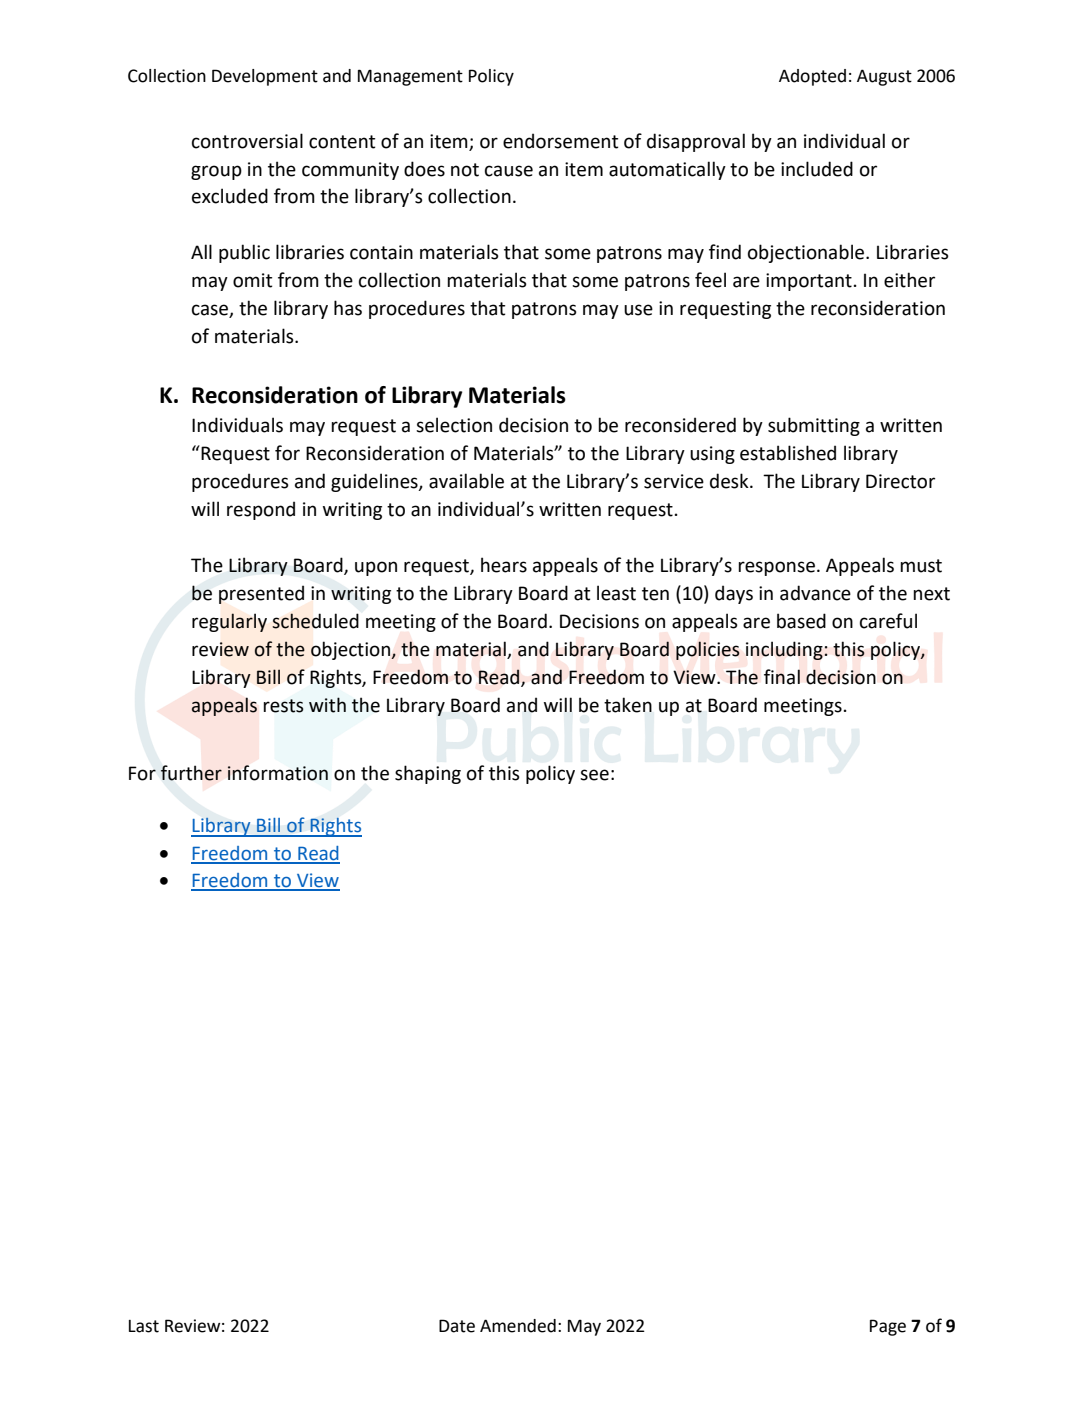 Image resolution: width=1083 pixels, height=1401 pixels. What do you see at coordinates (814, 426) in the screenshot?
I see `submitting` at bounding box center [814, 426].
